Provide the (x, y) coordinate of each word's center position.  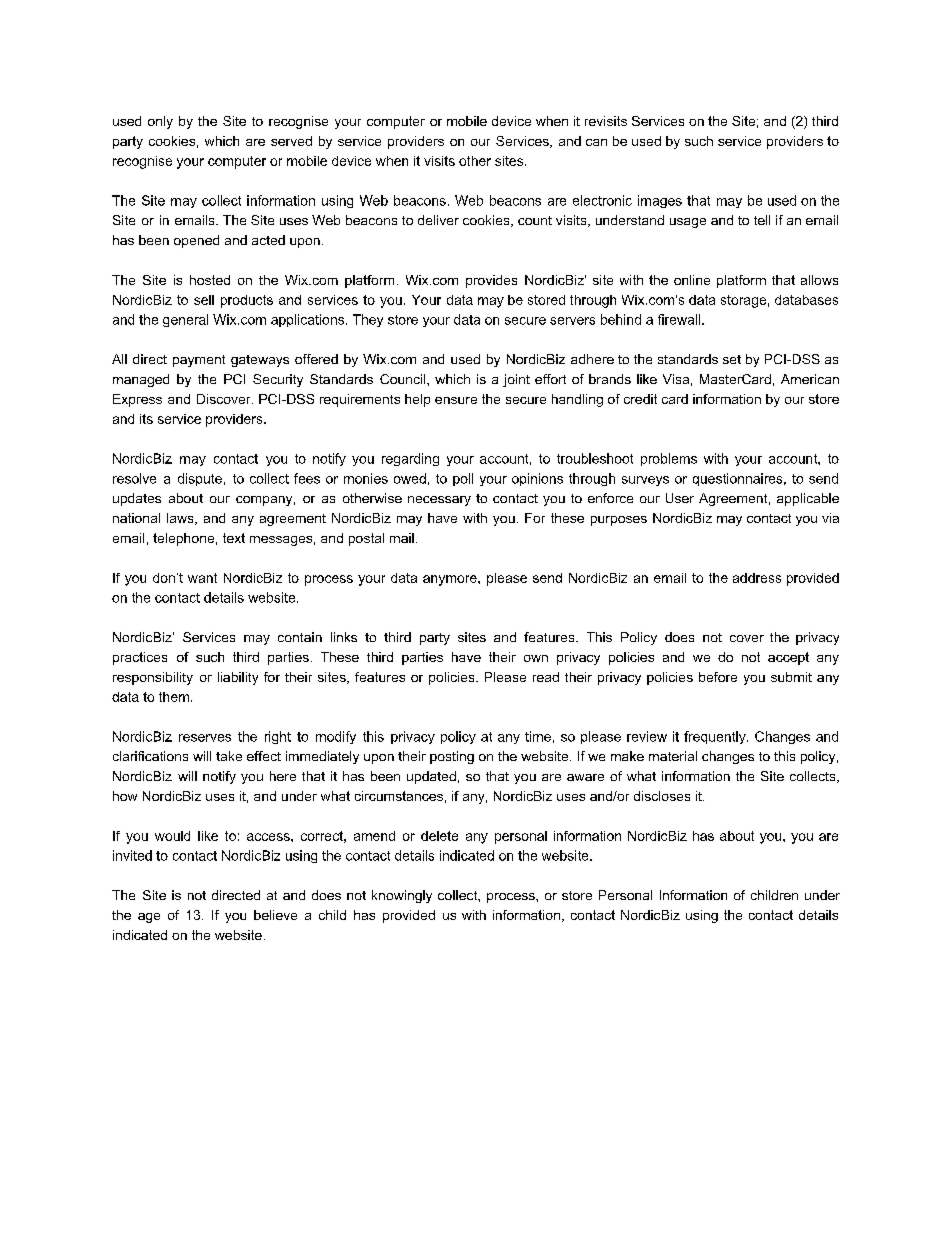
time (538, 736)
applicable (808, 499)
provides (491, 281)
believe (275, 915)
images (660, 201)
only (160, 122)
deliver (438, 220)
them (174, 697)
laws (181, 519)
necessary (439, 501)
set (732, 359)
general (185, 320)
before (718, 677)
